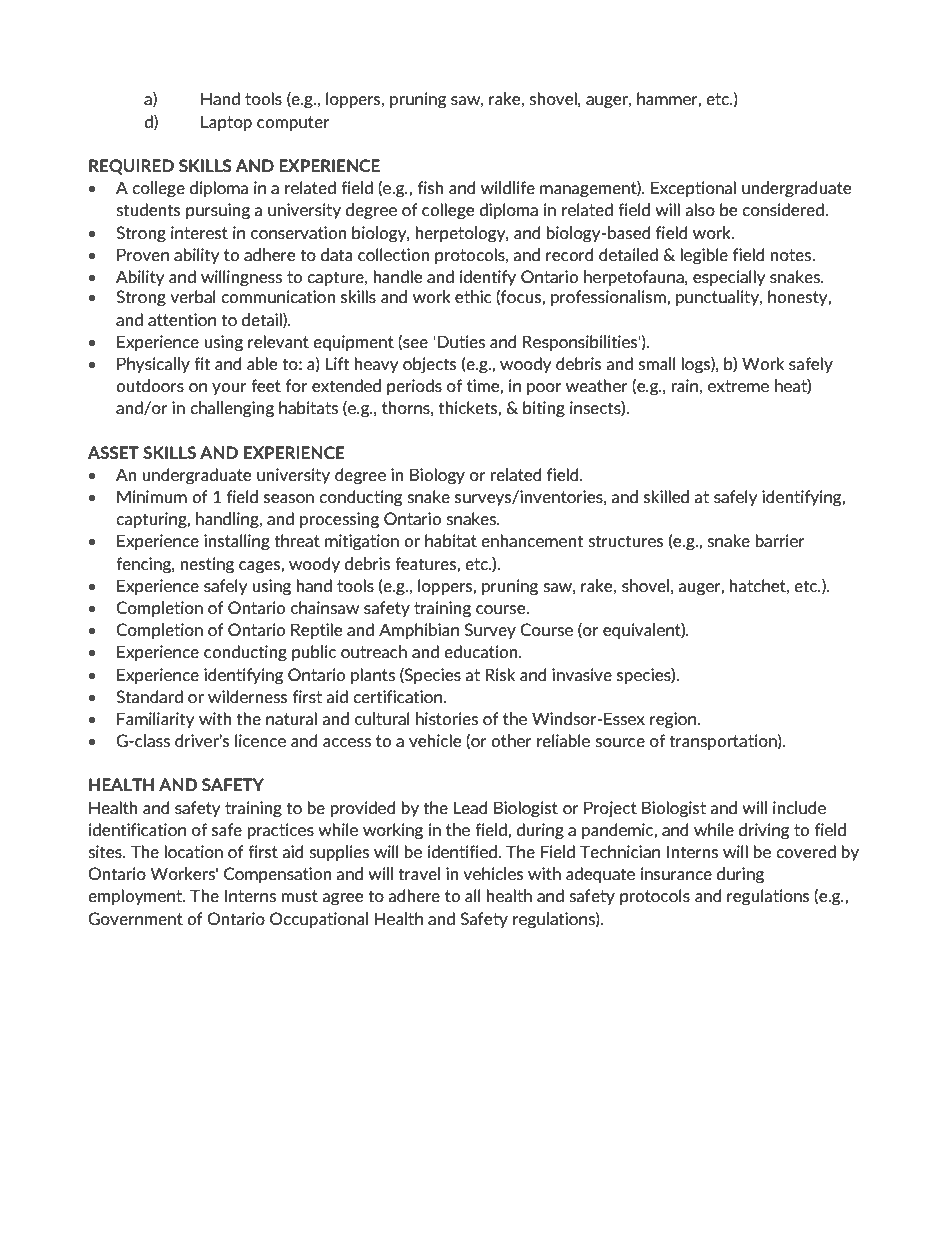 The image size is (952, 1233). I want to click on employment, so click(136, 897).
